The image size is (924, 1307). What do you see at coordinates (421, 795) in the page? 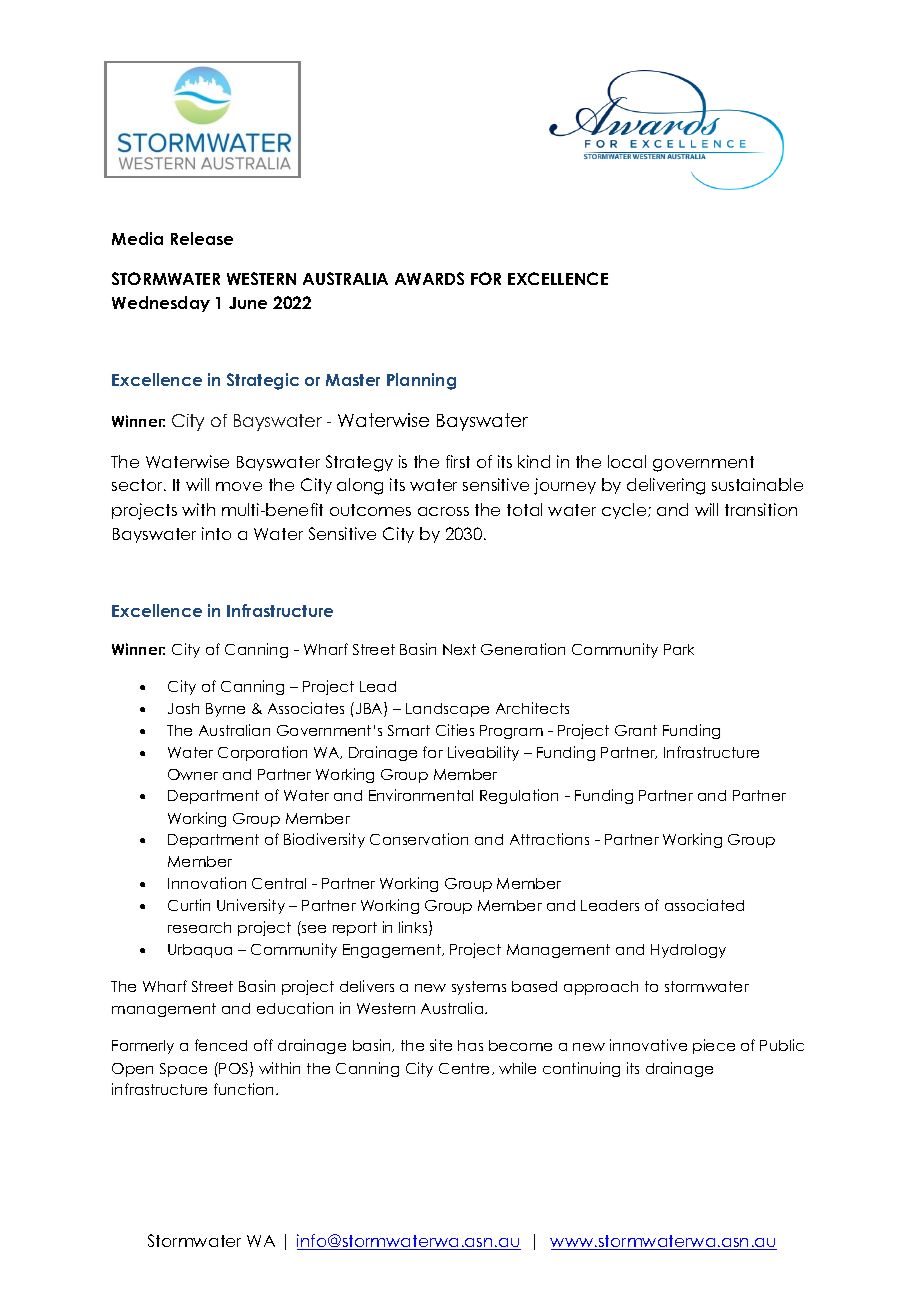
I see `Environmental` at bounding box center [421, 795].
